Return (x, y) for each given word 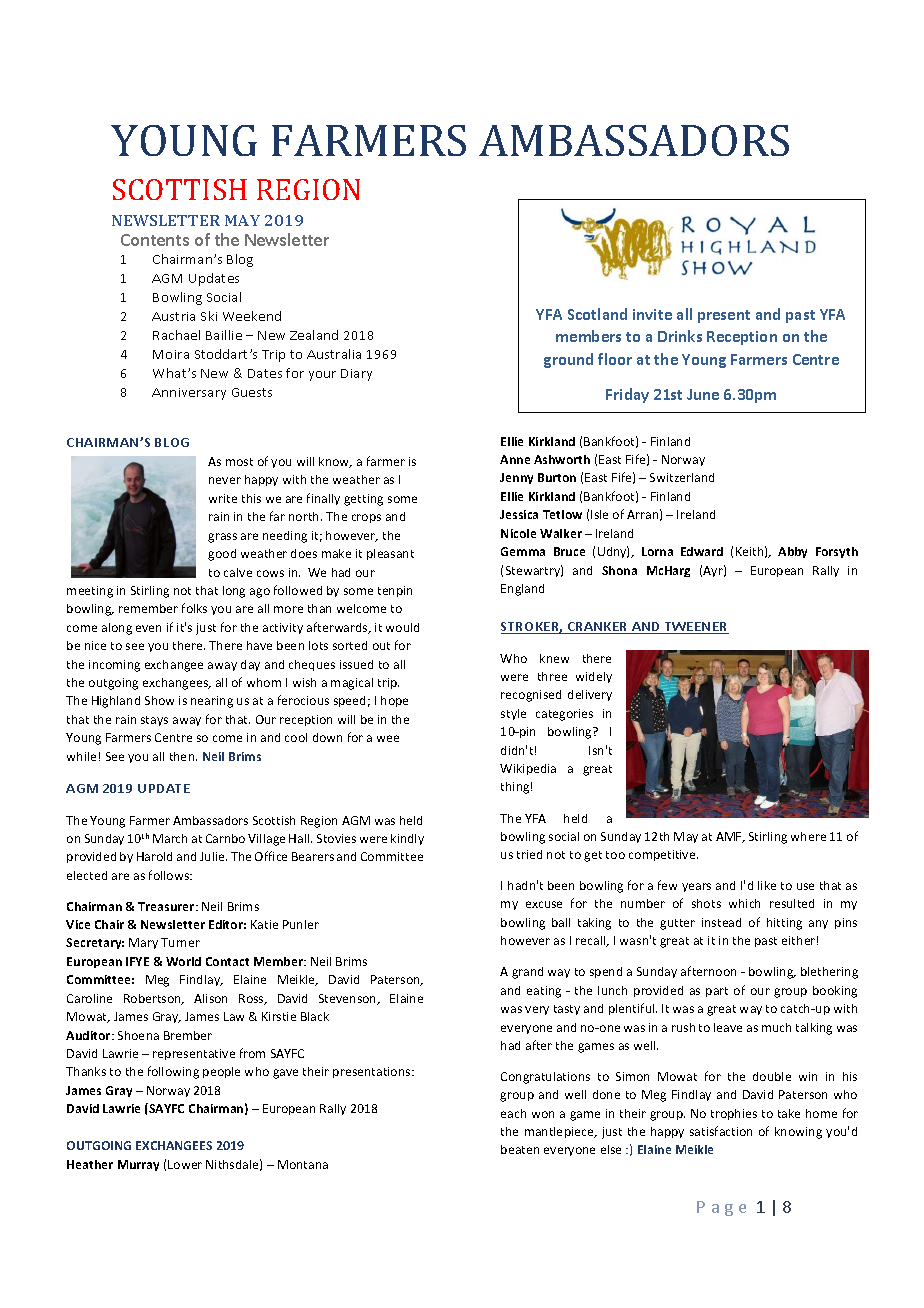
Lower (185, 1164)
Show (159, 700)
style (513, 714)
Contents (155, 240)
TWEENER (696, 628)
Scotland (597, 314)
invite (652, 314)
